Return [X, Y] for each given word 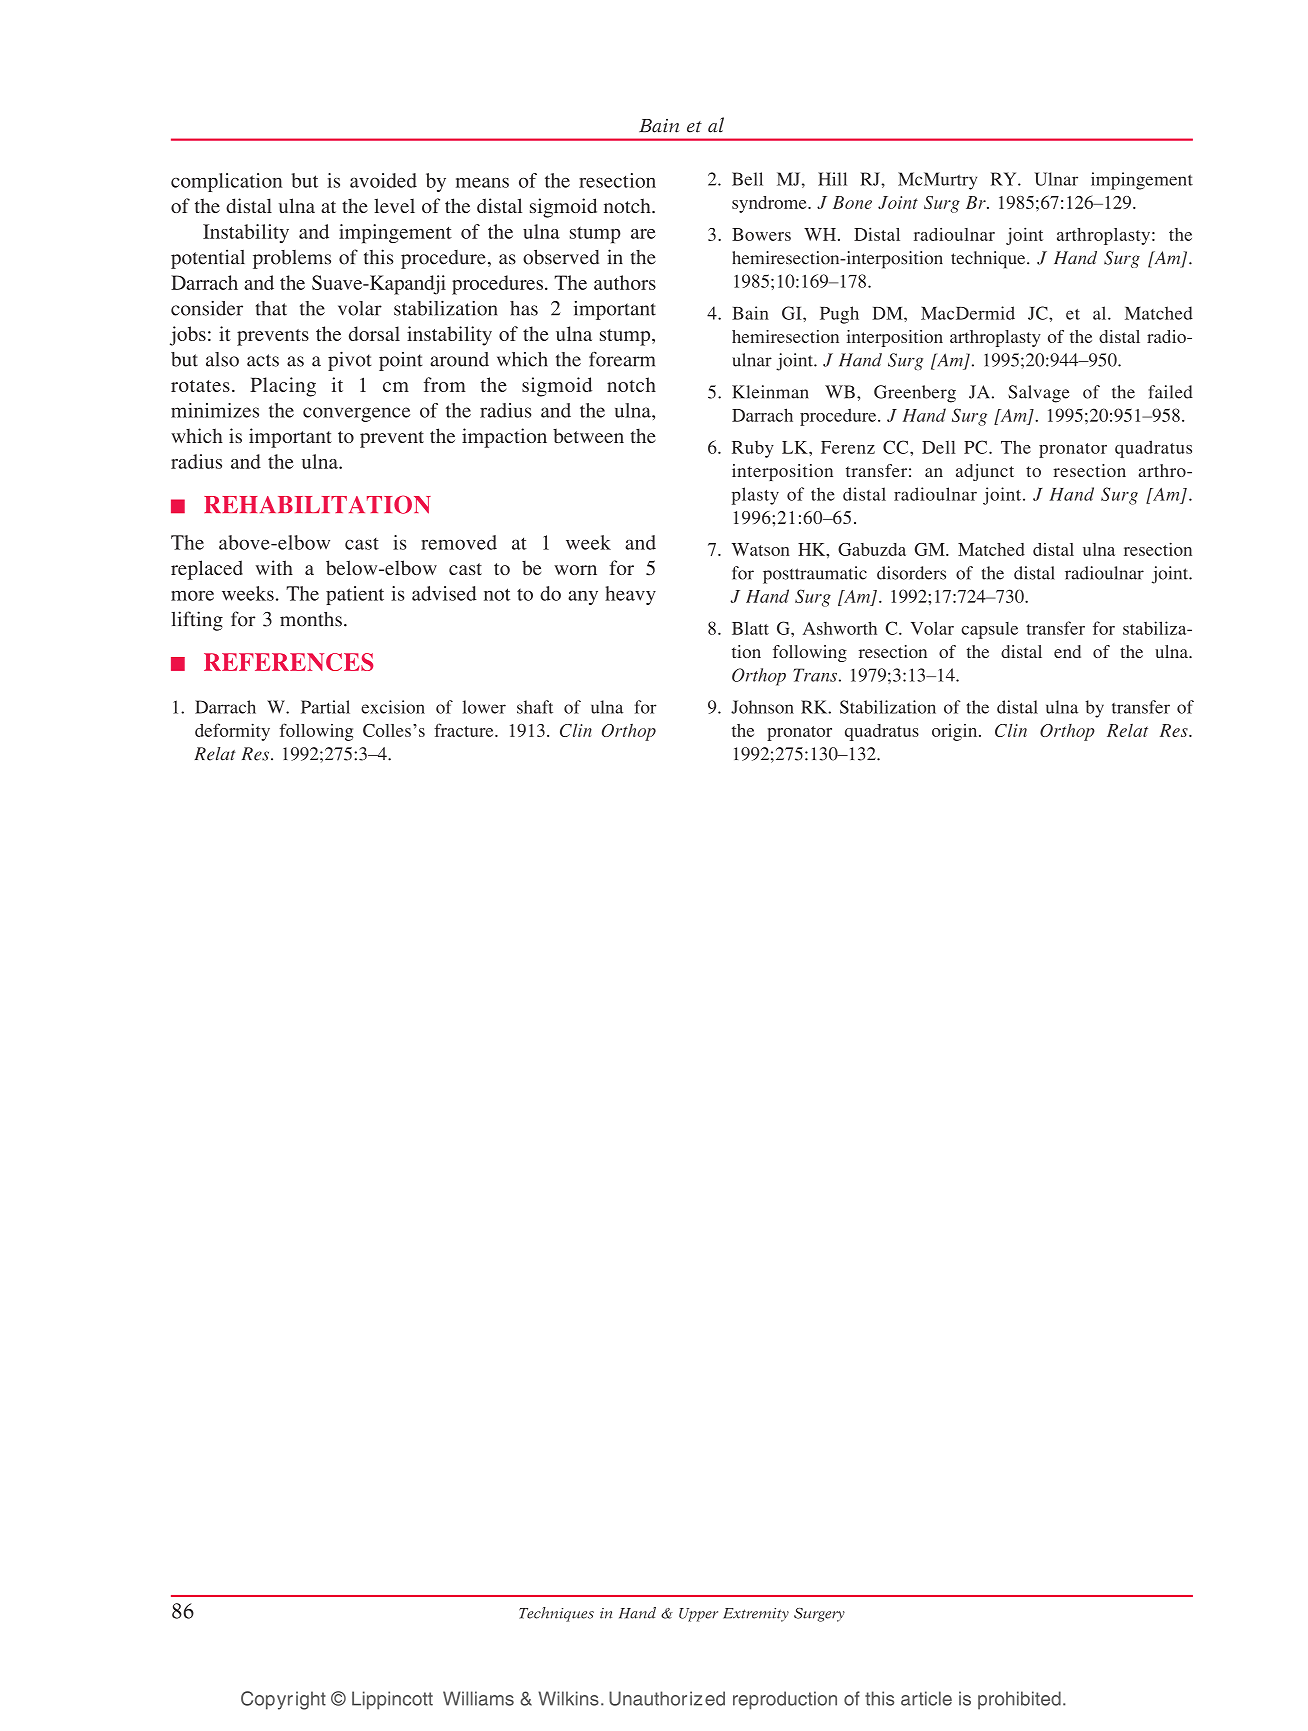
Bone [852, 202]
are [643, 234]
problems [292, 259]
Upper [698, 1615]
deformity [232, 732]
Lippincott [392, 1700]
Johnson [762, 707]
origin [956, 732]
